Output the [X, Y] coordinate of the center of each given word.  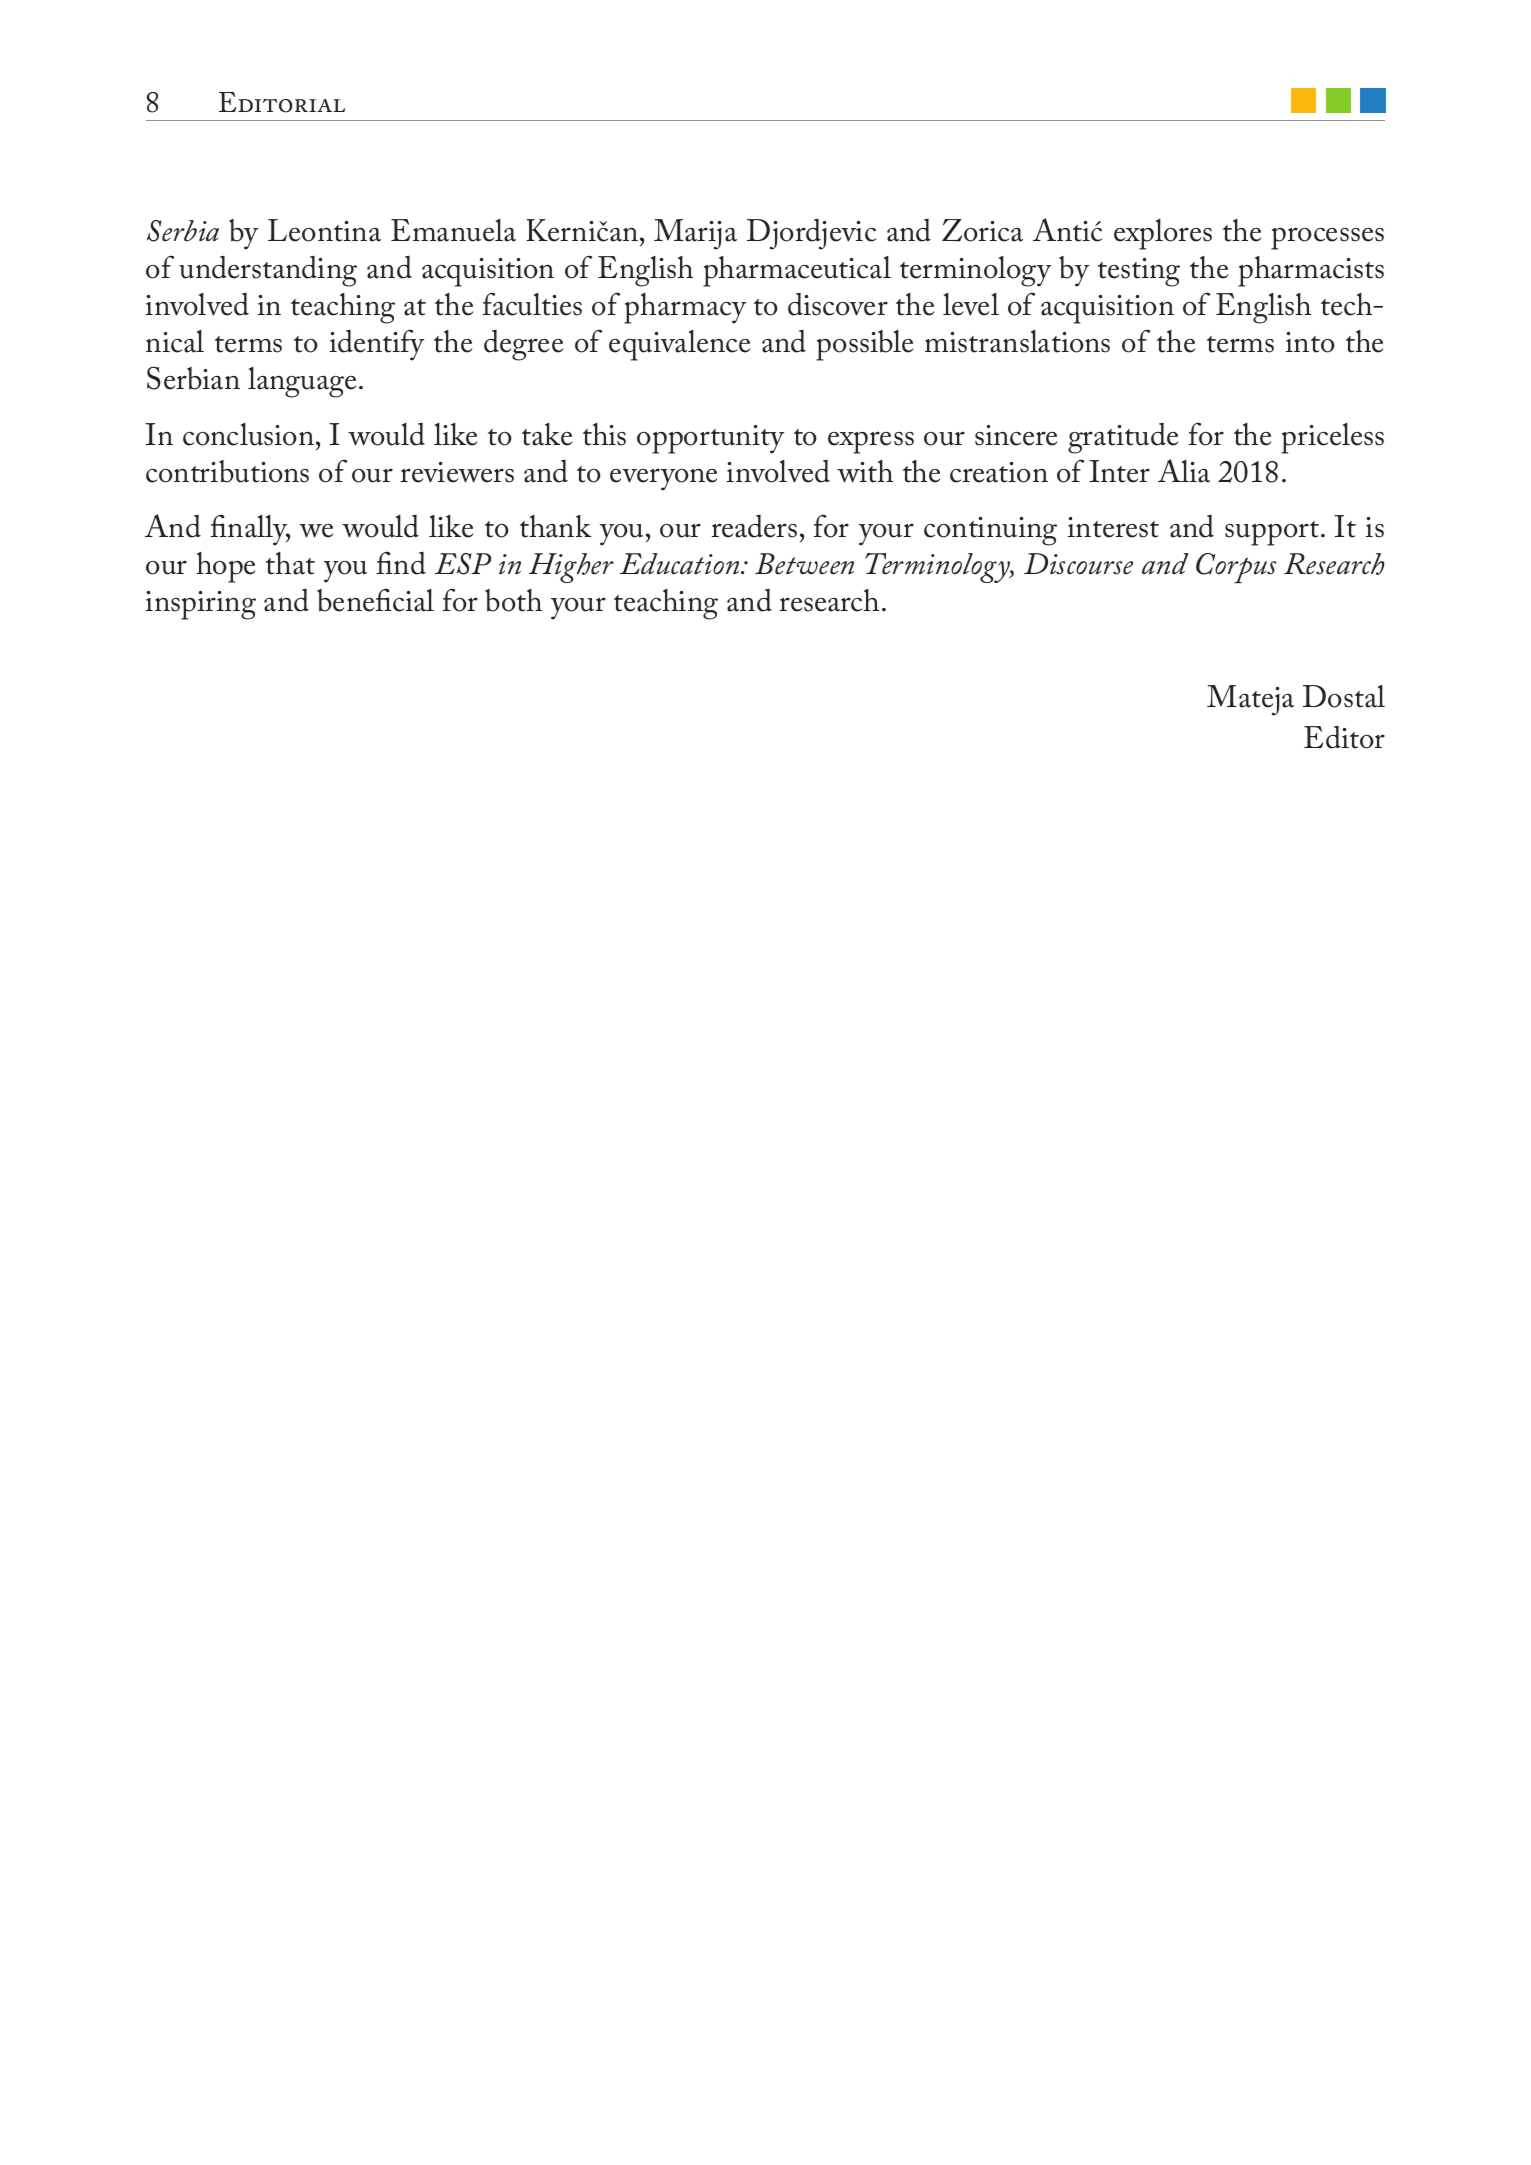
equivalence [679, 345]
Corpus [1236, 568]
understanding [268, 271]
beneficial [375, 600]
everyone [663, 479]
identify [377, 345]
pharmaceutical [797, 271]
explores [1163, 234]
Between [804, 564]
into [1310, 342]
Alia [1184, 471]
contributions [227, 471]
